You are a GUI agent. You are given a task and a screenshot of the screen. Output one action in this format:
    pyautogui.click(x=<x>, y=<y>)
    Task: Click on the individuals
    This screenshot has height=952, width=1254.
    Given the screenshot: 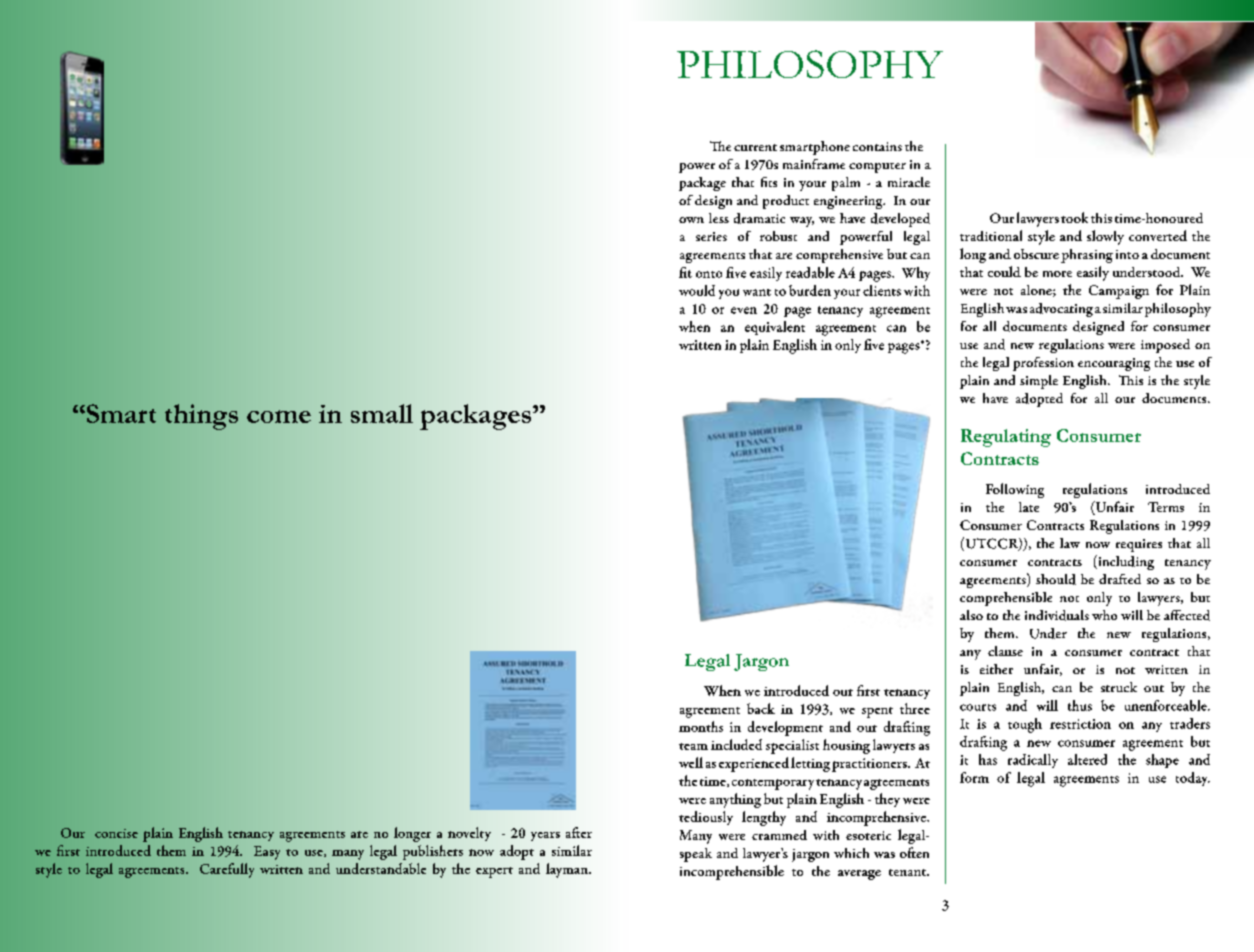 What is the action you would take?
    pyautogui.click(x=1057, y=615)
